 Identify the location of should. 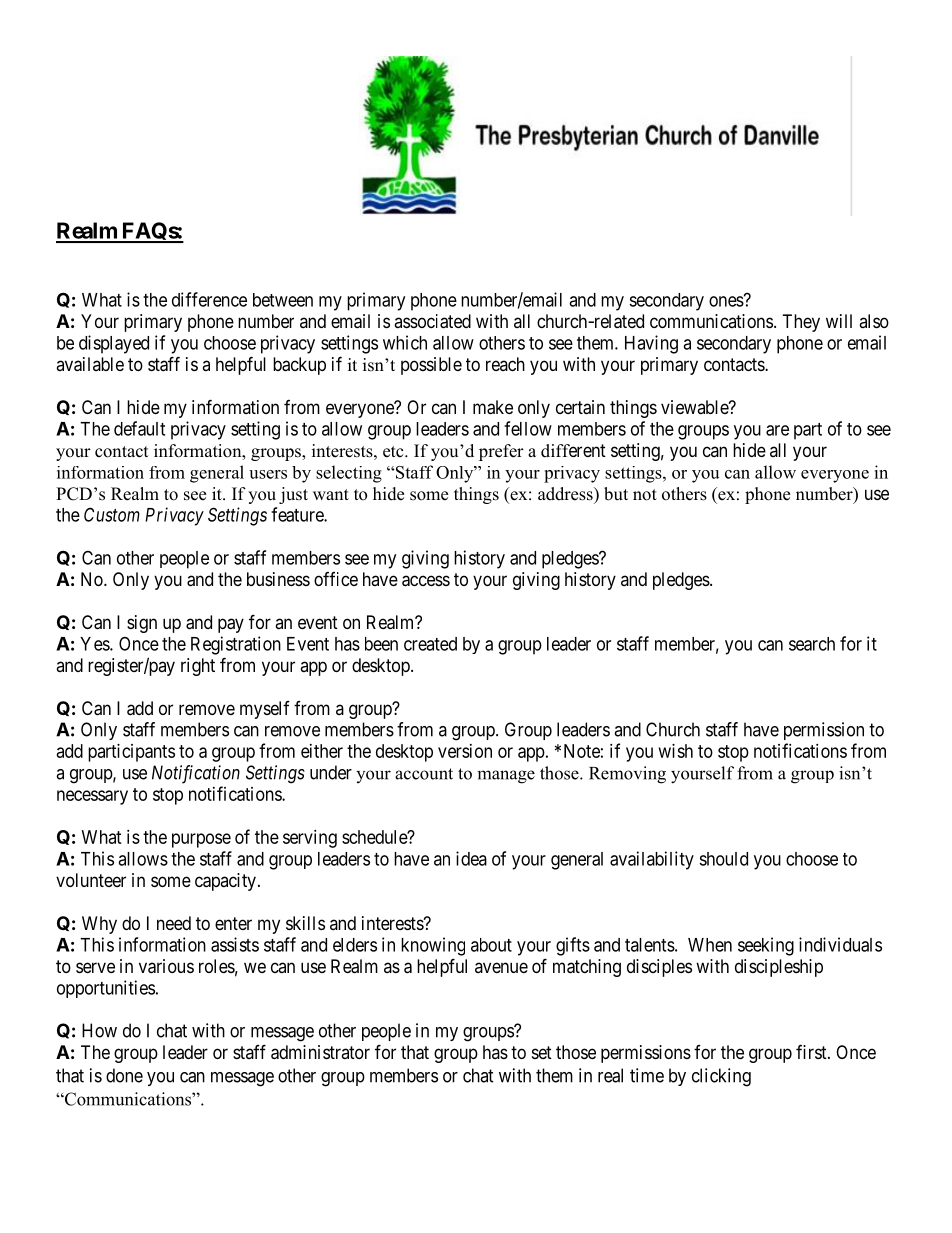
(723, 859).
